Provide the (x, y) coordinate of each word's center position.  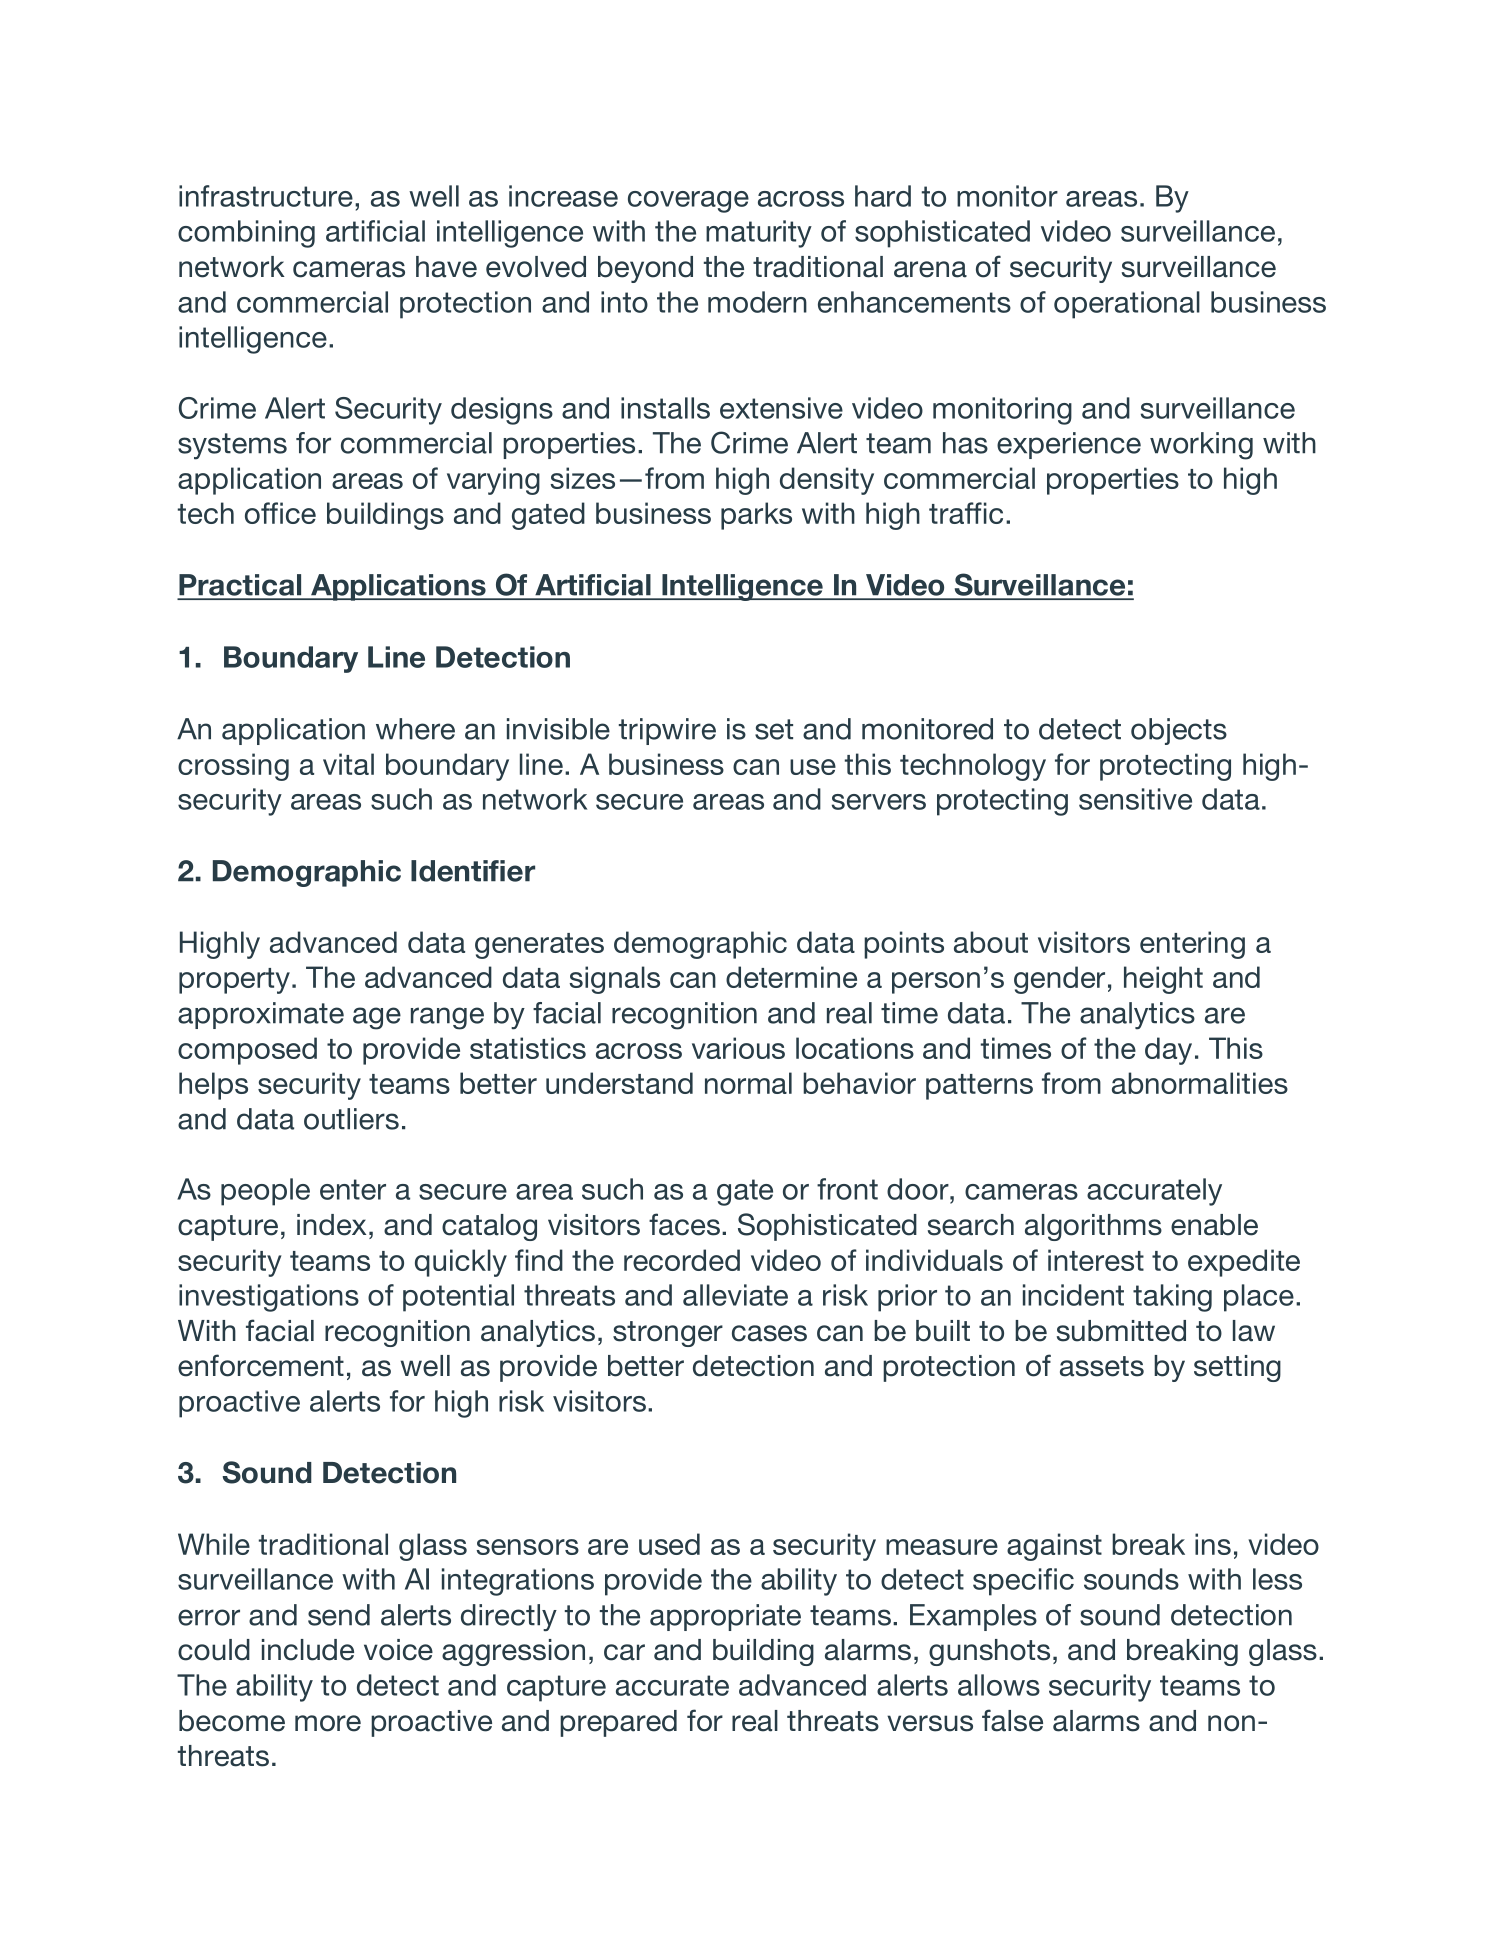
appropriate (725, 1617)
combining (246, 234)
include (308, 1650)
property (234, 981)
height (1163, 980)
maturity (759, 234)
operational (1127, 305)
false (1012, 1720)
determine (791, 977)
